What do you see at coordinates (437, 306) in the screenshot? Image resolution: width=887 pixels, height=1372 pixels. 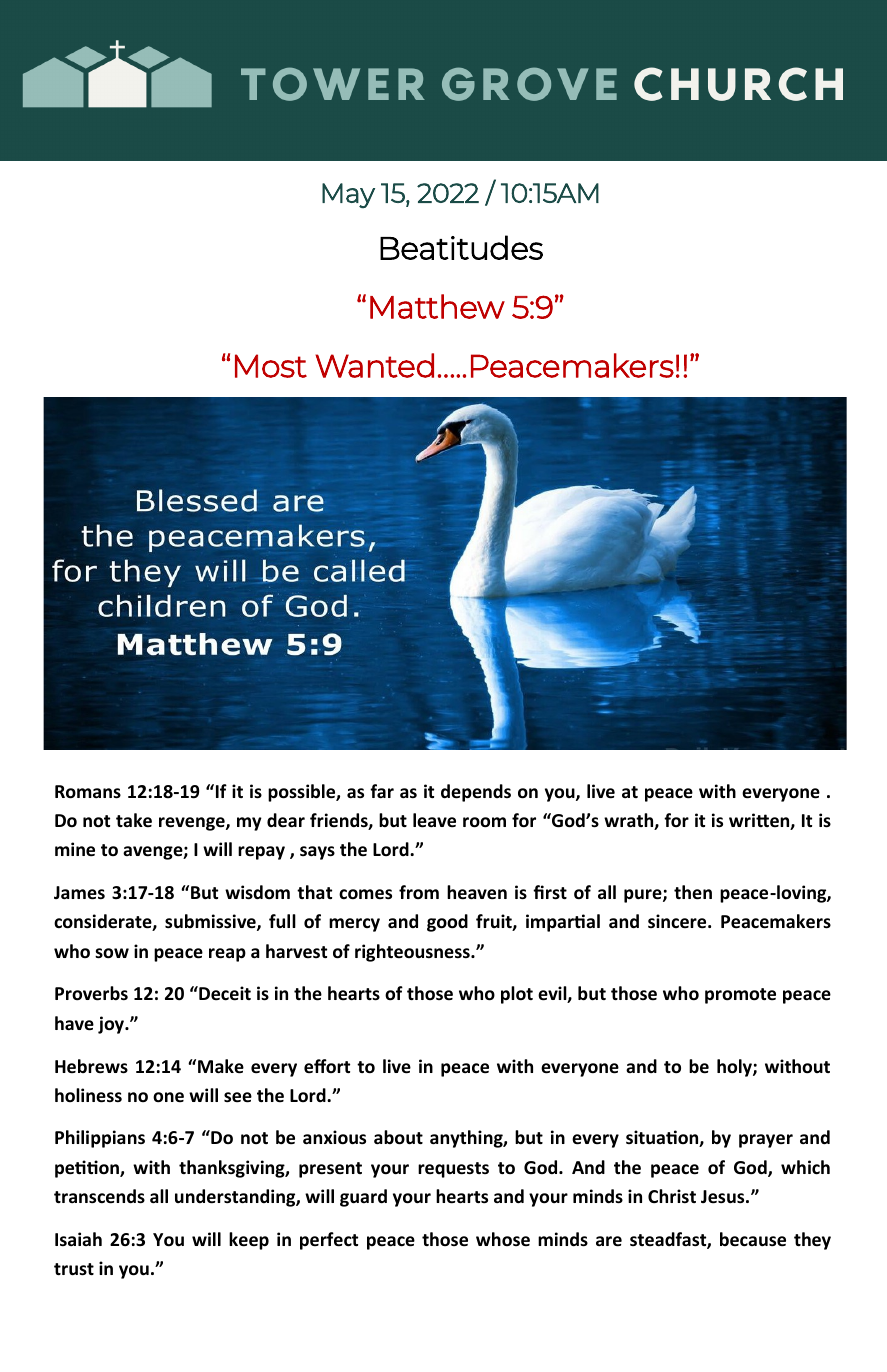 I see `Matthew` at bounding box center [437, 306].
